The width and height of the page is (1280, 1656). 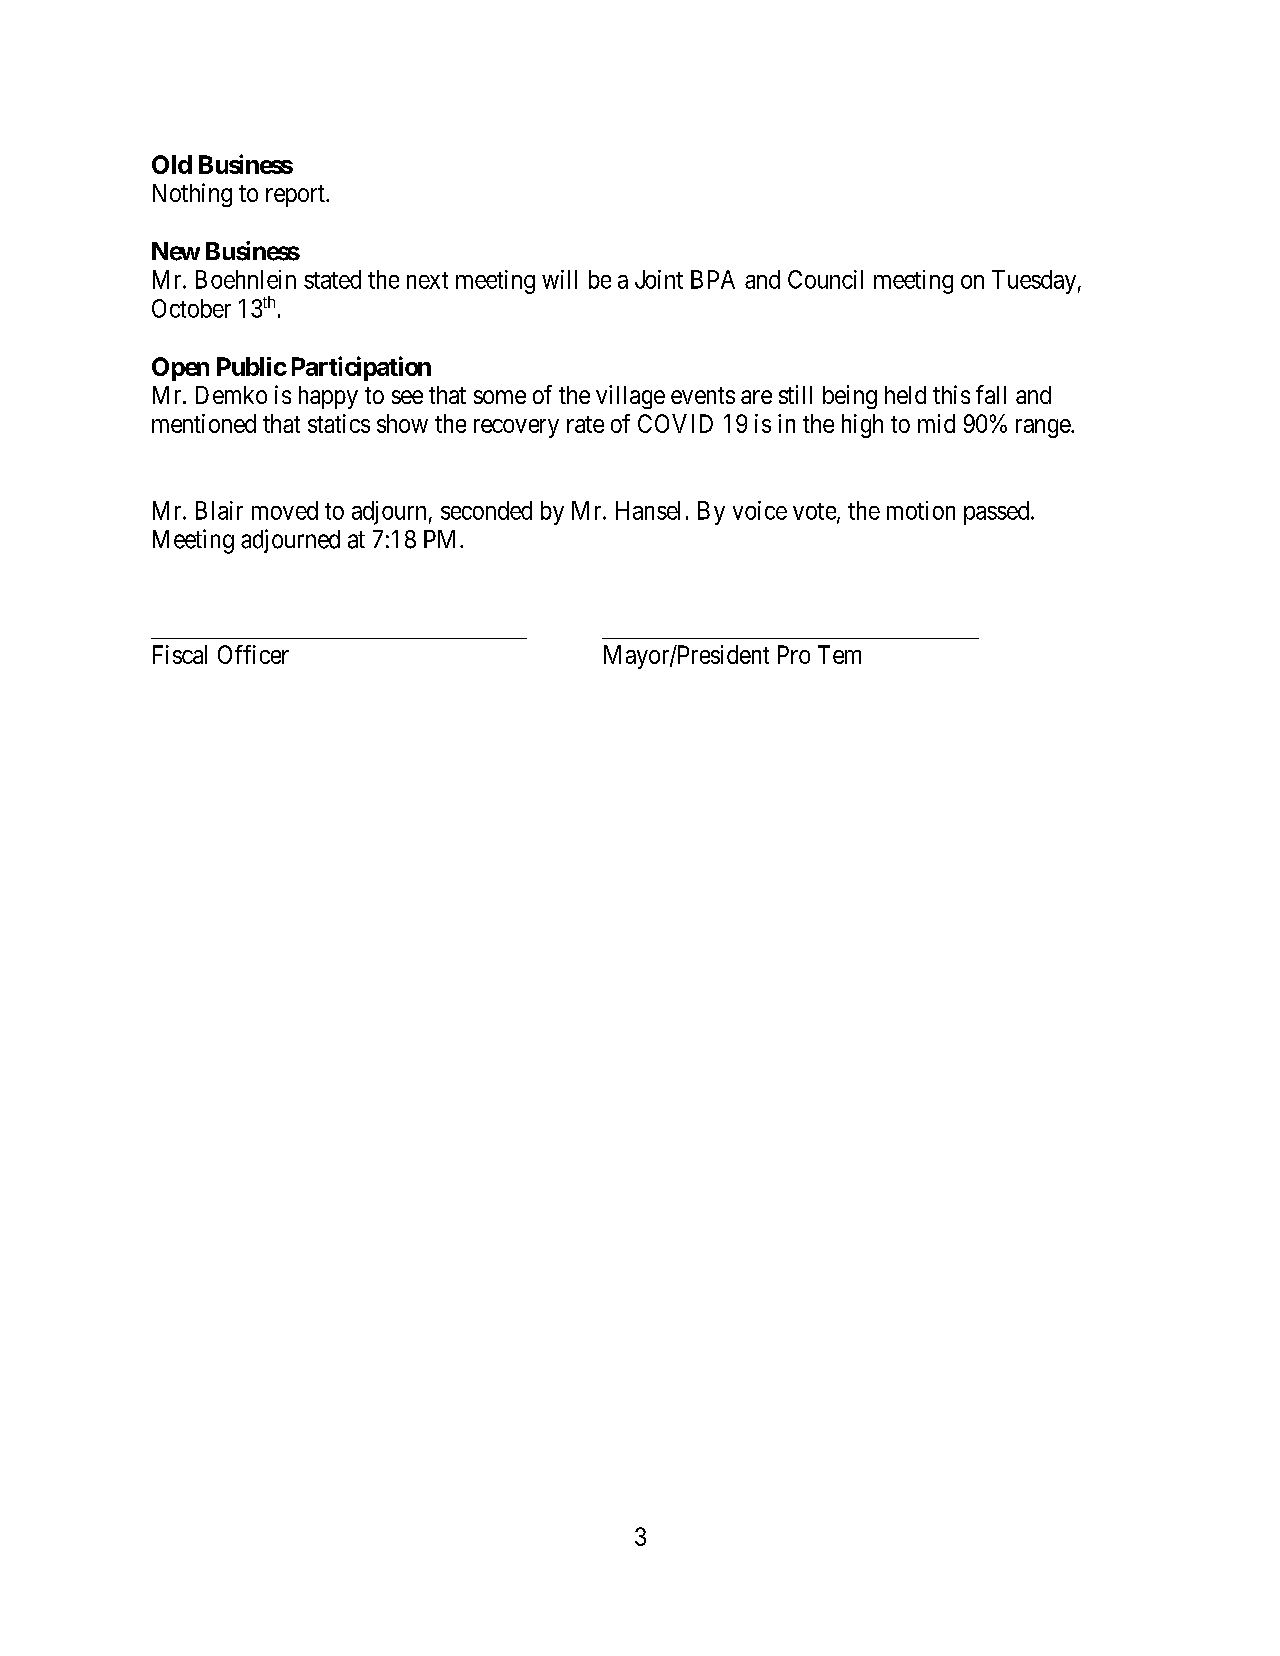 I want to click on Pro, so click(x=794, y=654).
